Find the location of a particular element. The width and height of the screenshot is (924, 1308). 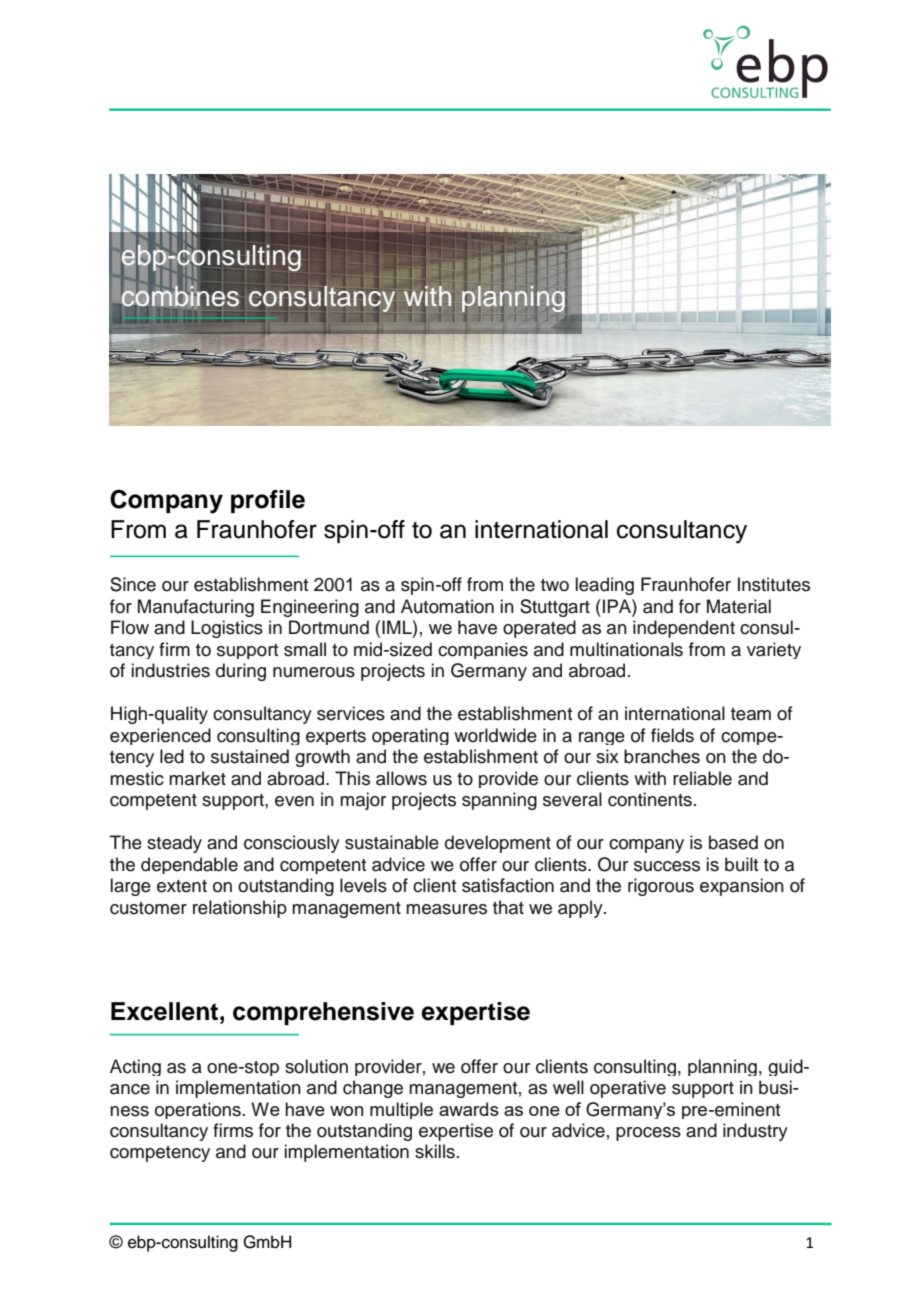

profile is located at coordinates (268, 501).
